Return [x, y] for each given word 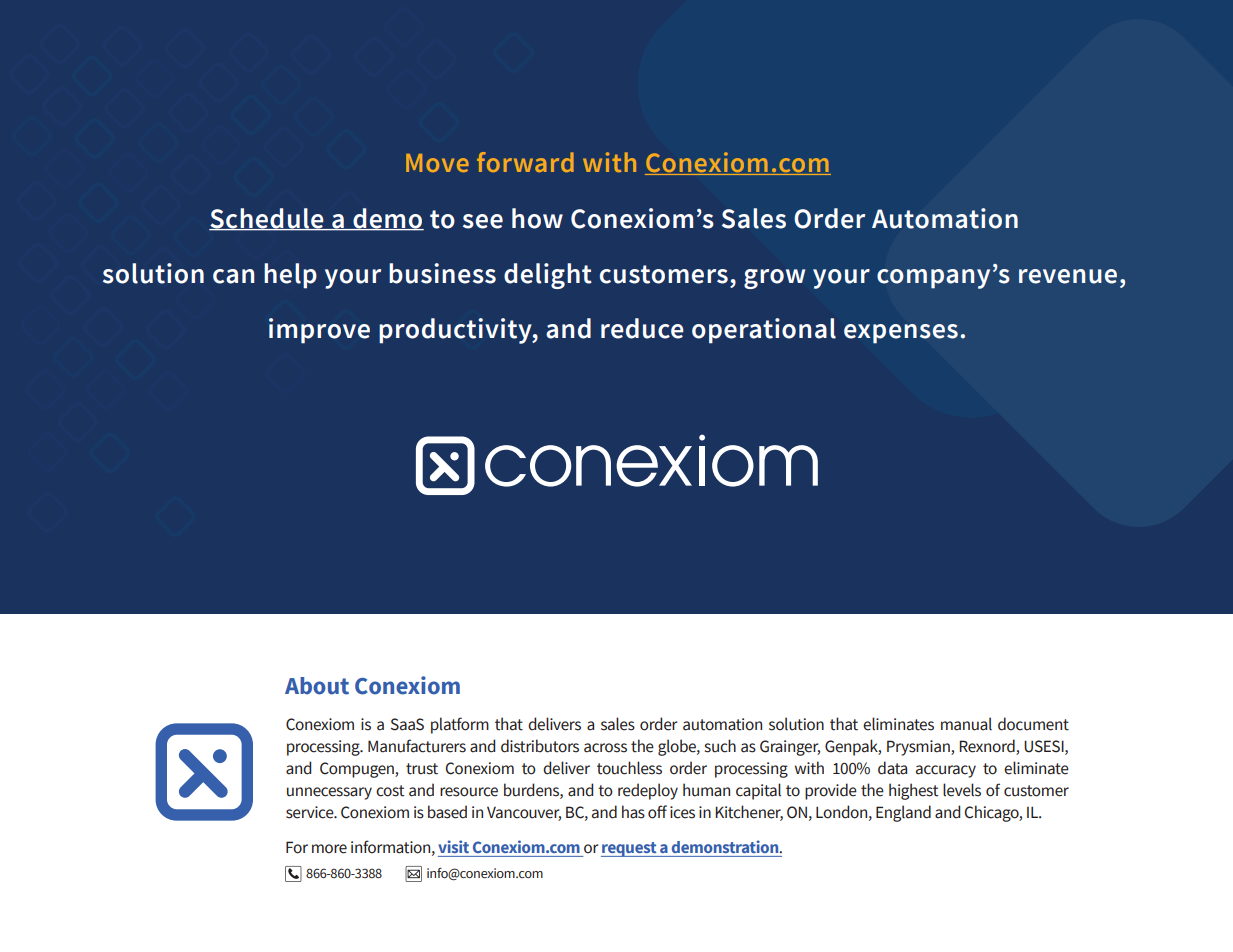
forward [525, 162]
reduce [642, 328]
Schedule [267, 219]
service [311, 812]
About [317, 686]
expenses [901, 334]
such [720, 746]
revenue [1068, 276]
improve [319, 331]
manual [966, 724]
